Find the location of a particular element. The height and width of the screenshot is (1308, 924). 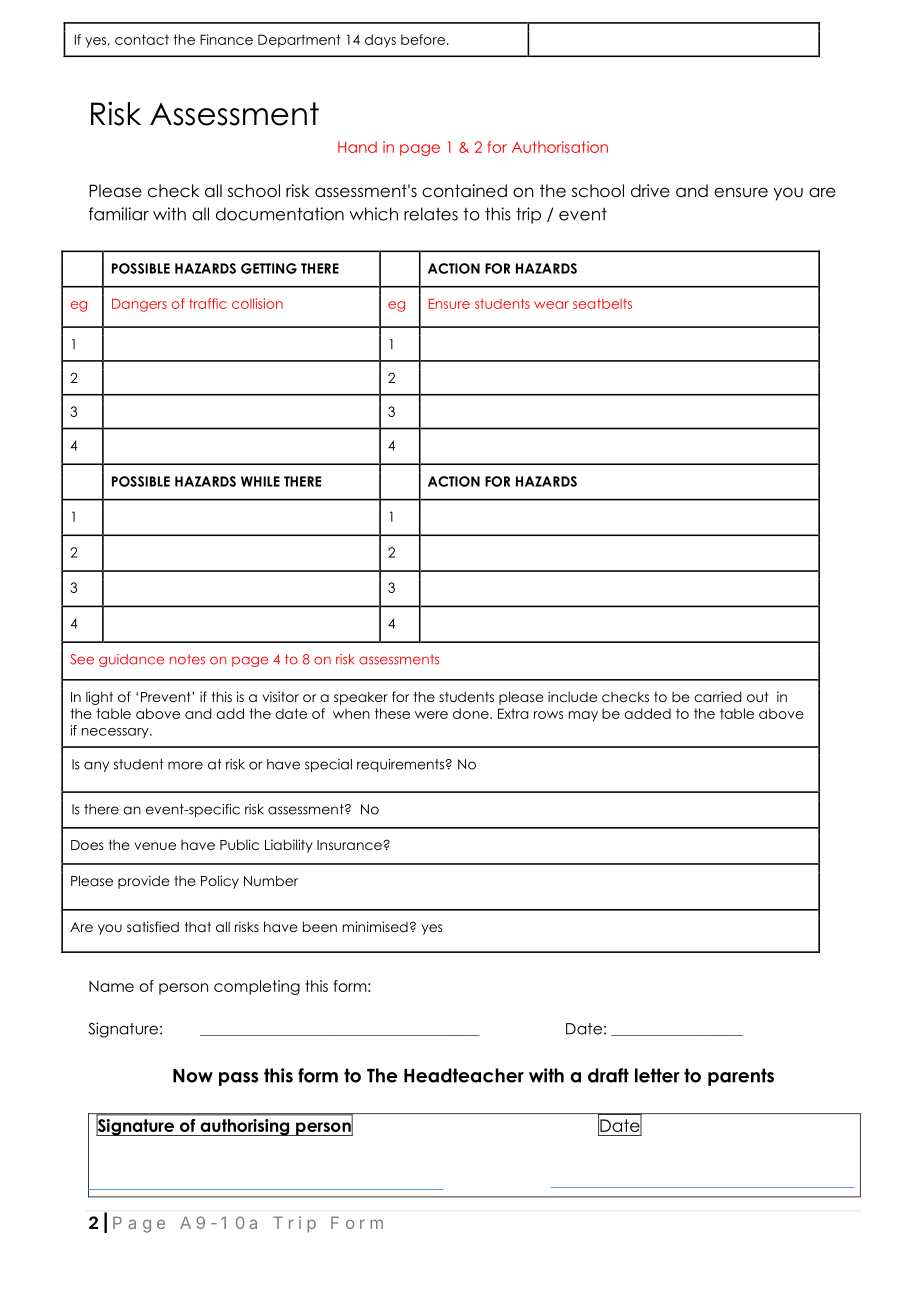

carried is located at coordinates (718, 696).
